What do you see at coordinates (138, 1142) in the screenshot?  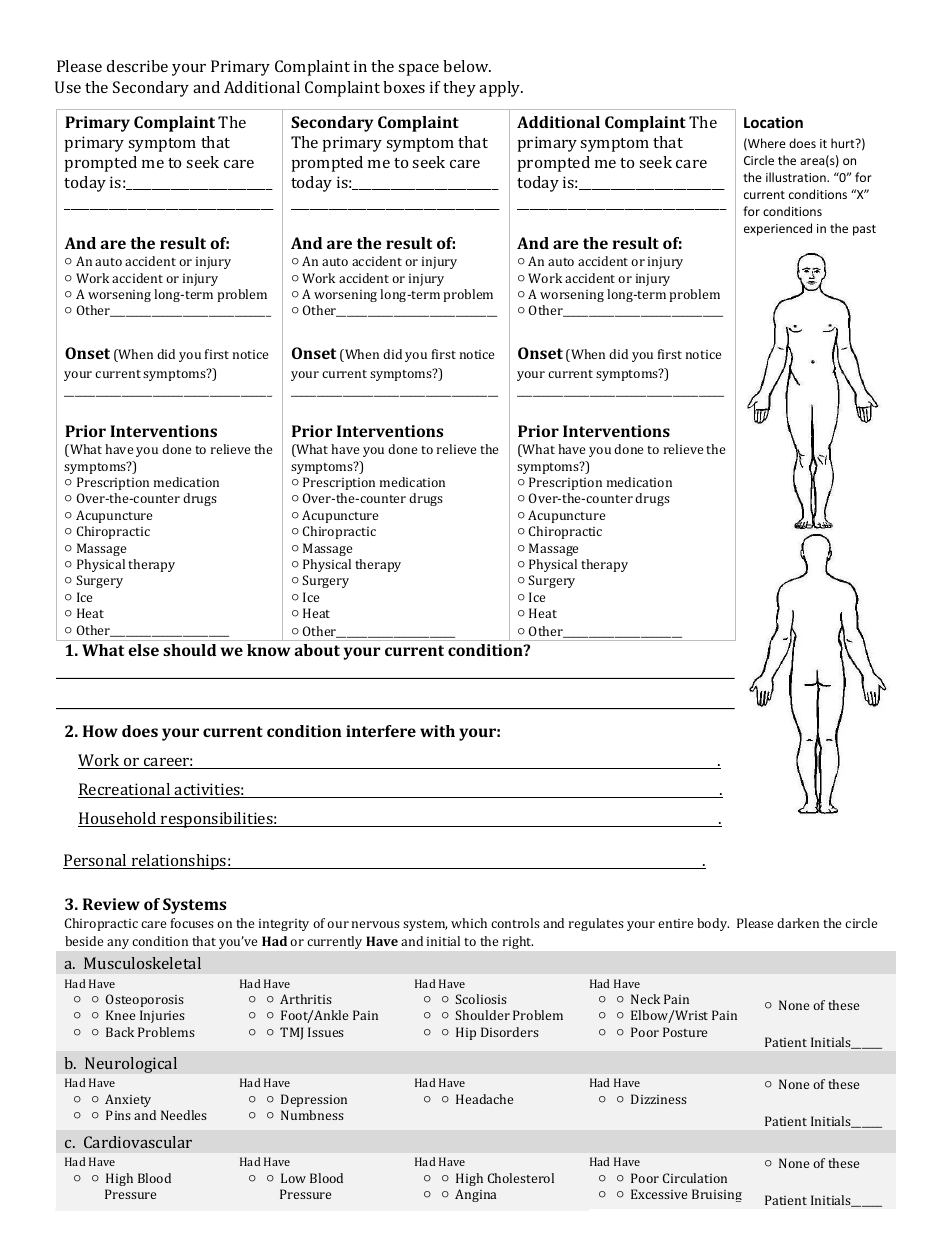 I see `Cardiovascular` at bounding box center [138, 1142].
